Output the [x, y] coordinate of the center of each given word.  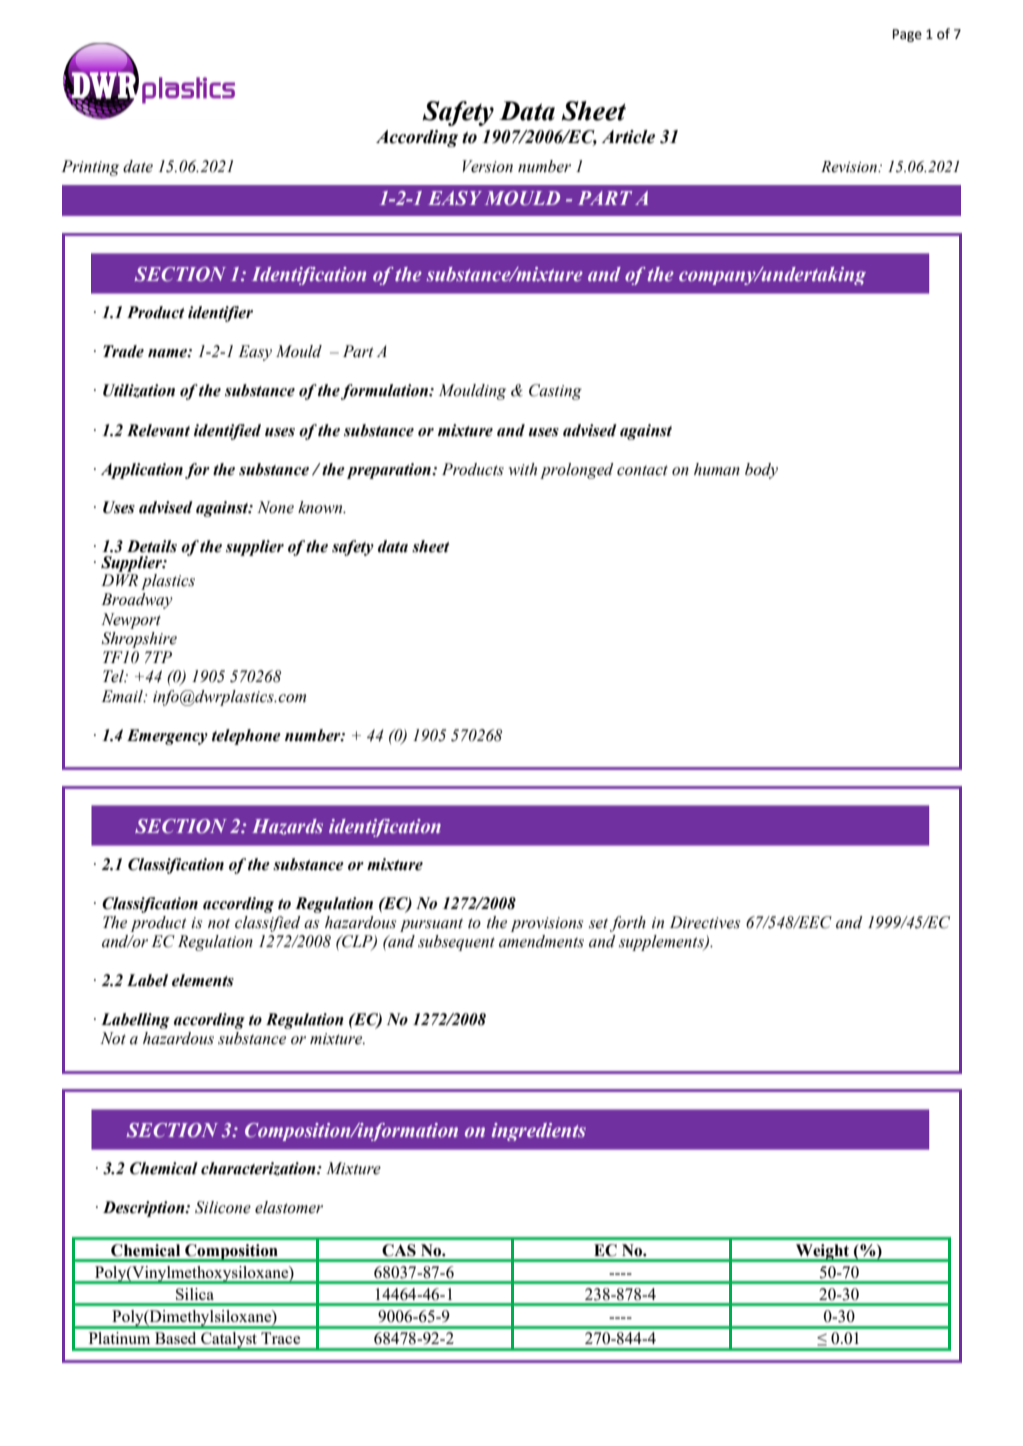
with [523, 469]
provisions [547, 924]
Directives [705, 922]
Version [488, 166]
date [138, 166]
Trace [280, 1338]
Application [142, 471]
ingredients [539, 1132]
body [761, 471]
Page [907, 35]
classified [268, 924]
